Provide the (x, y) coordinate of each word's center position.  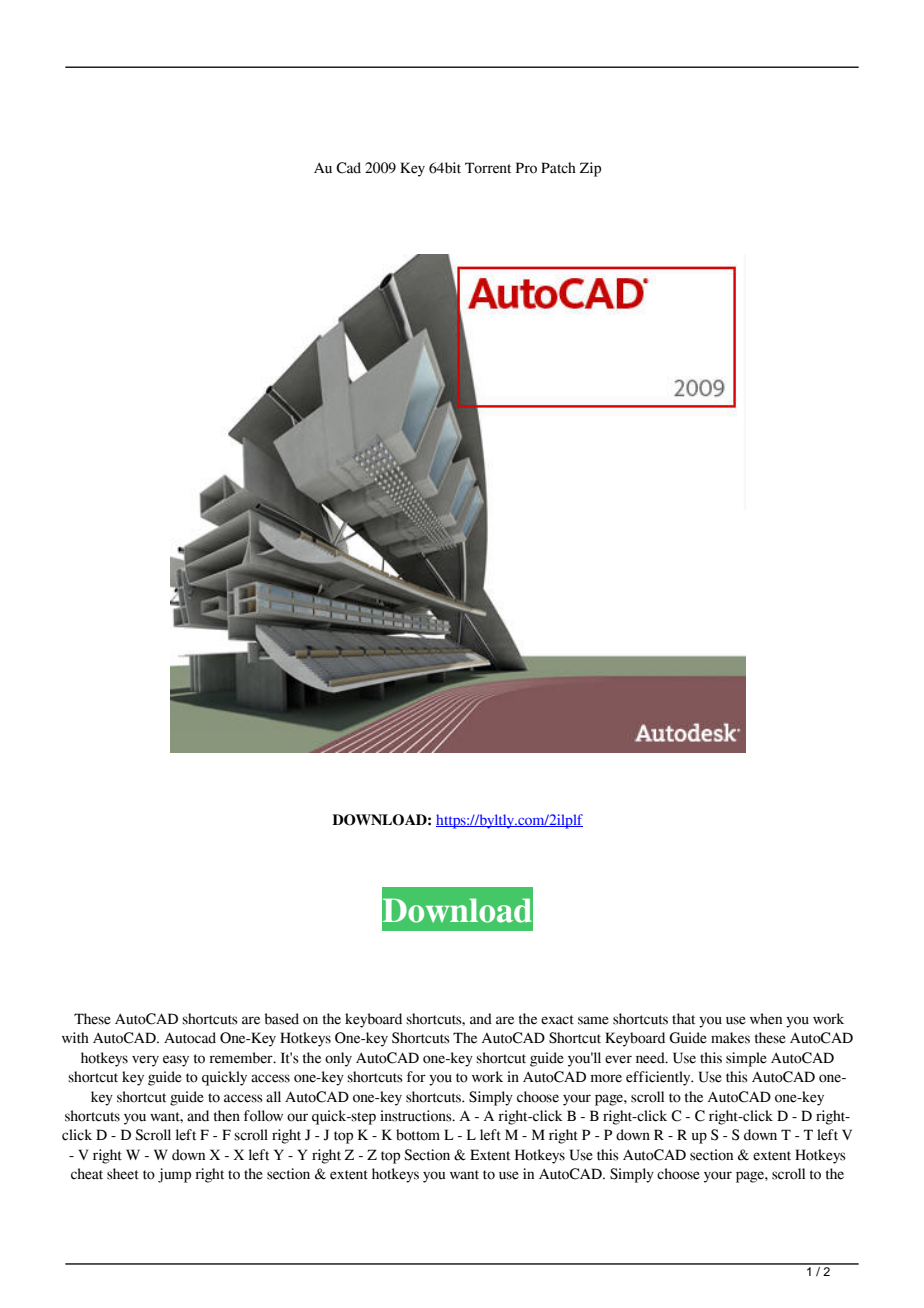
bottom (418, 1135)
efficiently (659, 1078)
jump (174, 1175)
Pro (526, 168)
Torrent (488, 168)
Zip (590, 169)
